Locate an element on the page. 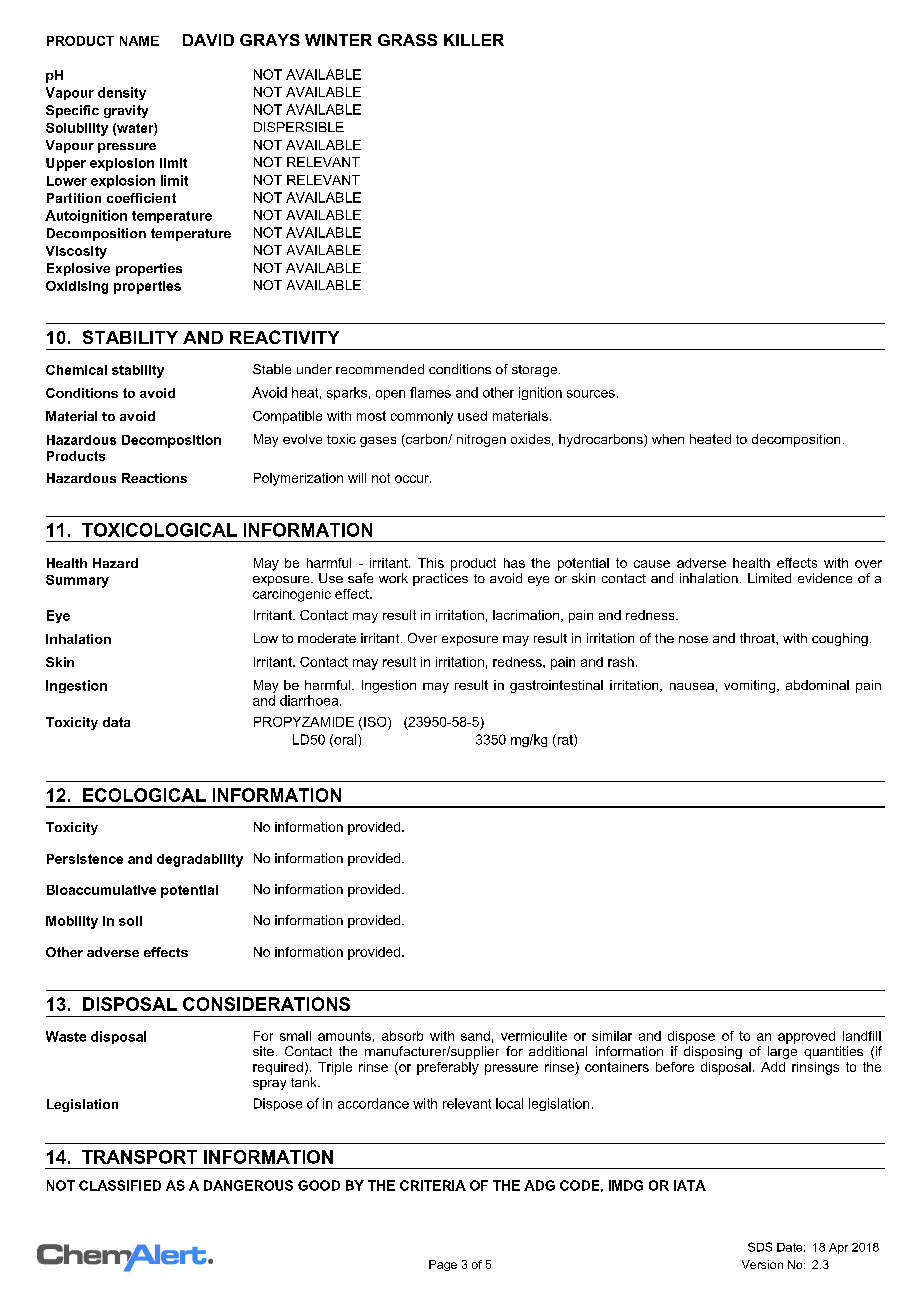  KILLER is located at coordinates (474, 40).
